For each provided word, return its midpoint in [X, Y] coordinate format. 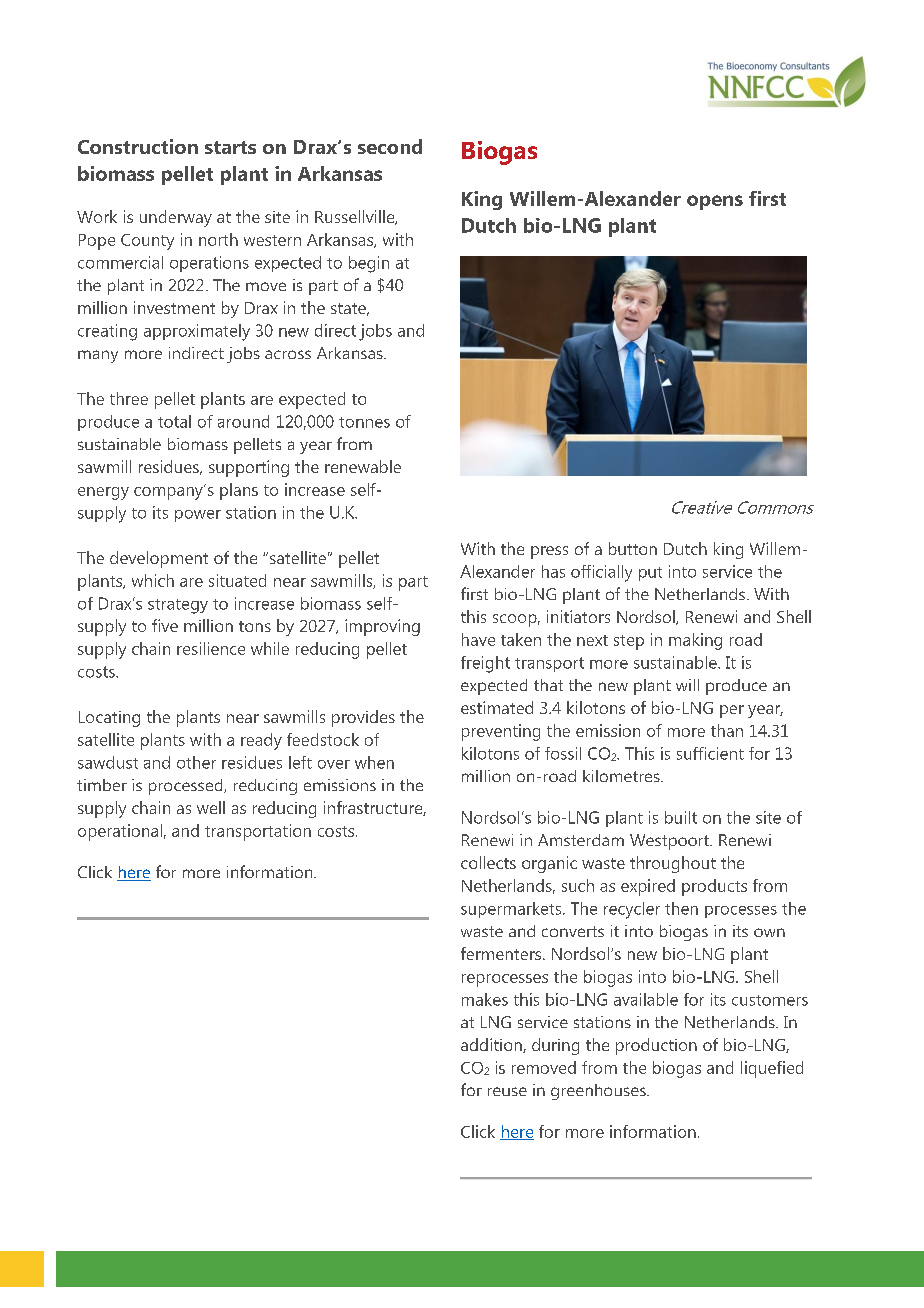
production [656, 1046]
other [196, 762]
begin [369, 264]
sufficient [710, 753]
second [390, 146]
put [650, 574]
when [374, 762]
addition [492, 1045]
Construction [138, 146]
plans [239, 491]
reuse [507, 1091]
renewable [363, 466]
